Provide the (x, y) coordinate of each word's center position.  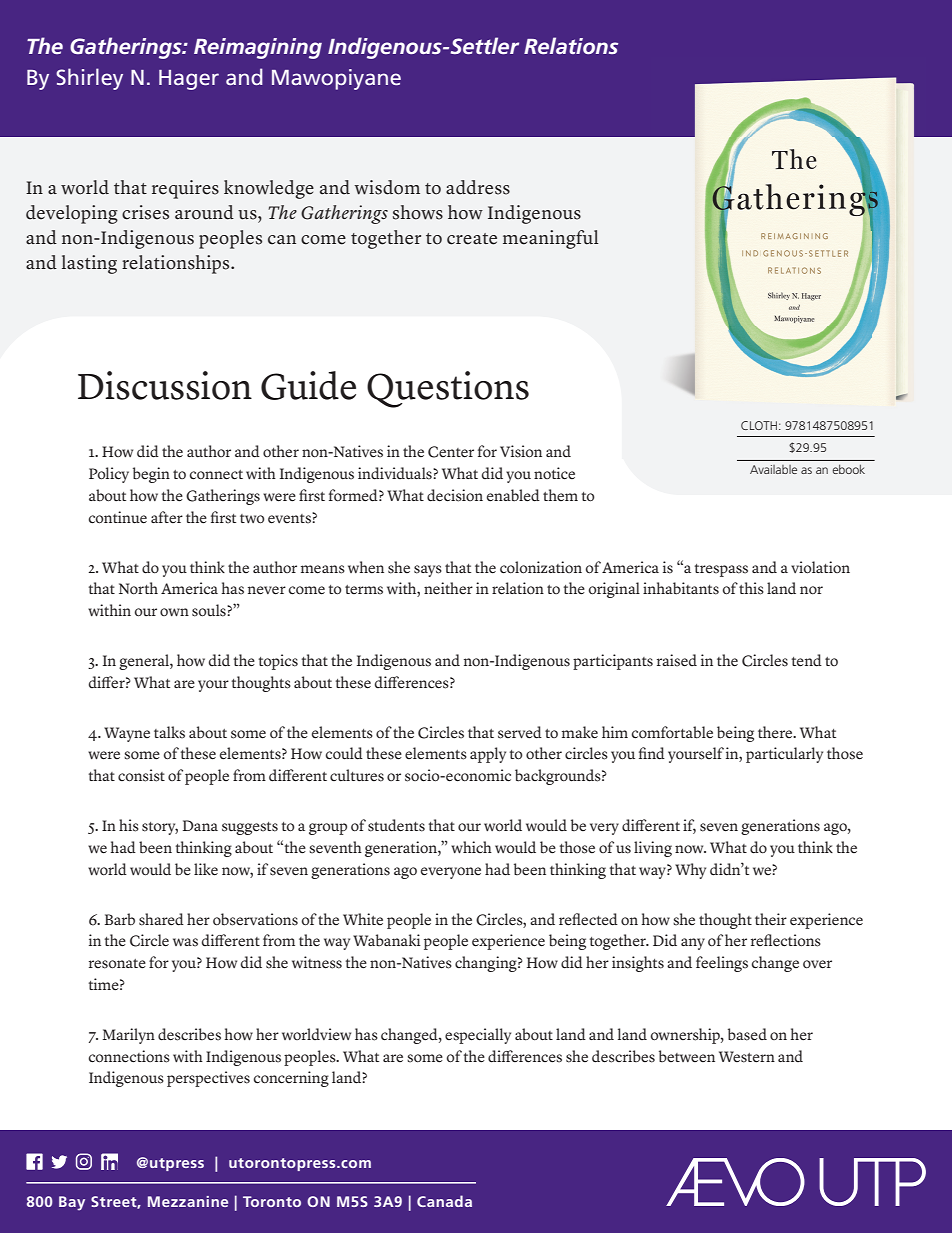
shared (161, 919)
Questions (448, 389)
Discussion (165, 385)
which (471, 847)
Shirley (89, 79)
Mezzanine (188, 1201)
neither (448, 588)
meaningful (551, 239)
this (751, 588)
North (138, 588)
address (478, 187)
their (771, 919)
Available (773, 469)
